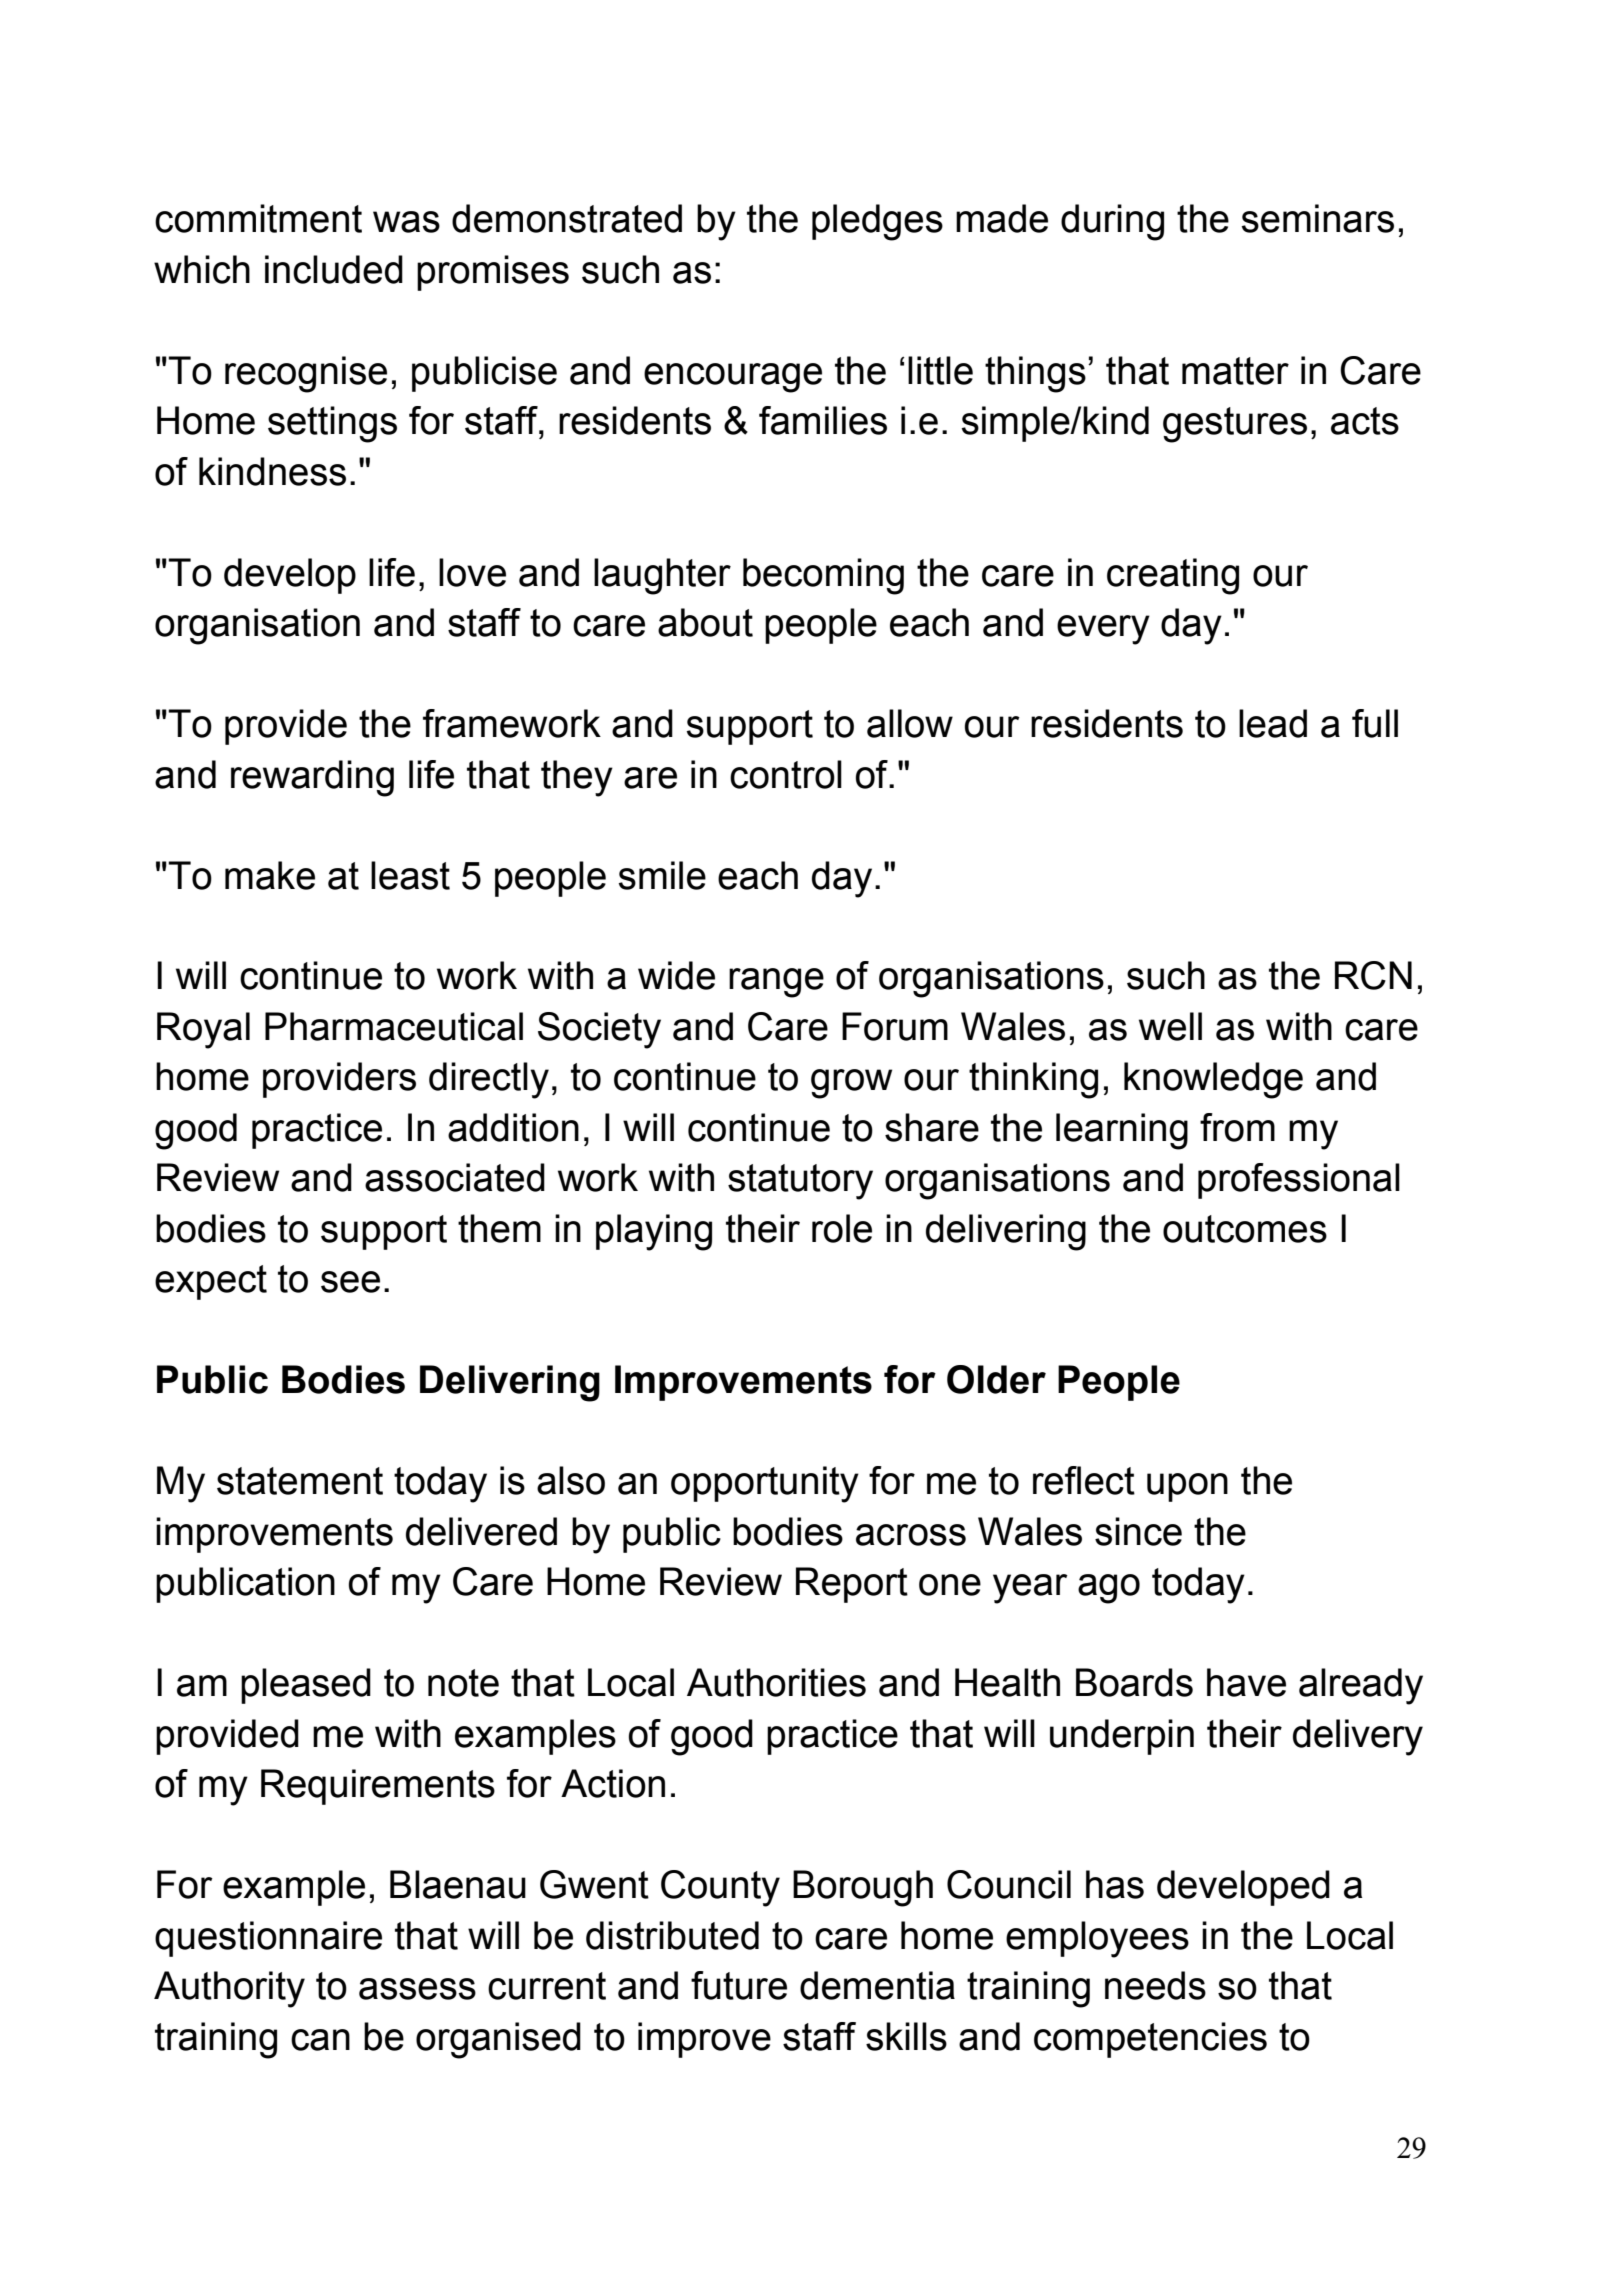  What do you see at coordinates (1273, 723) in the document?
I see `lead` at bounding box center [1273, 723].
